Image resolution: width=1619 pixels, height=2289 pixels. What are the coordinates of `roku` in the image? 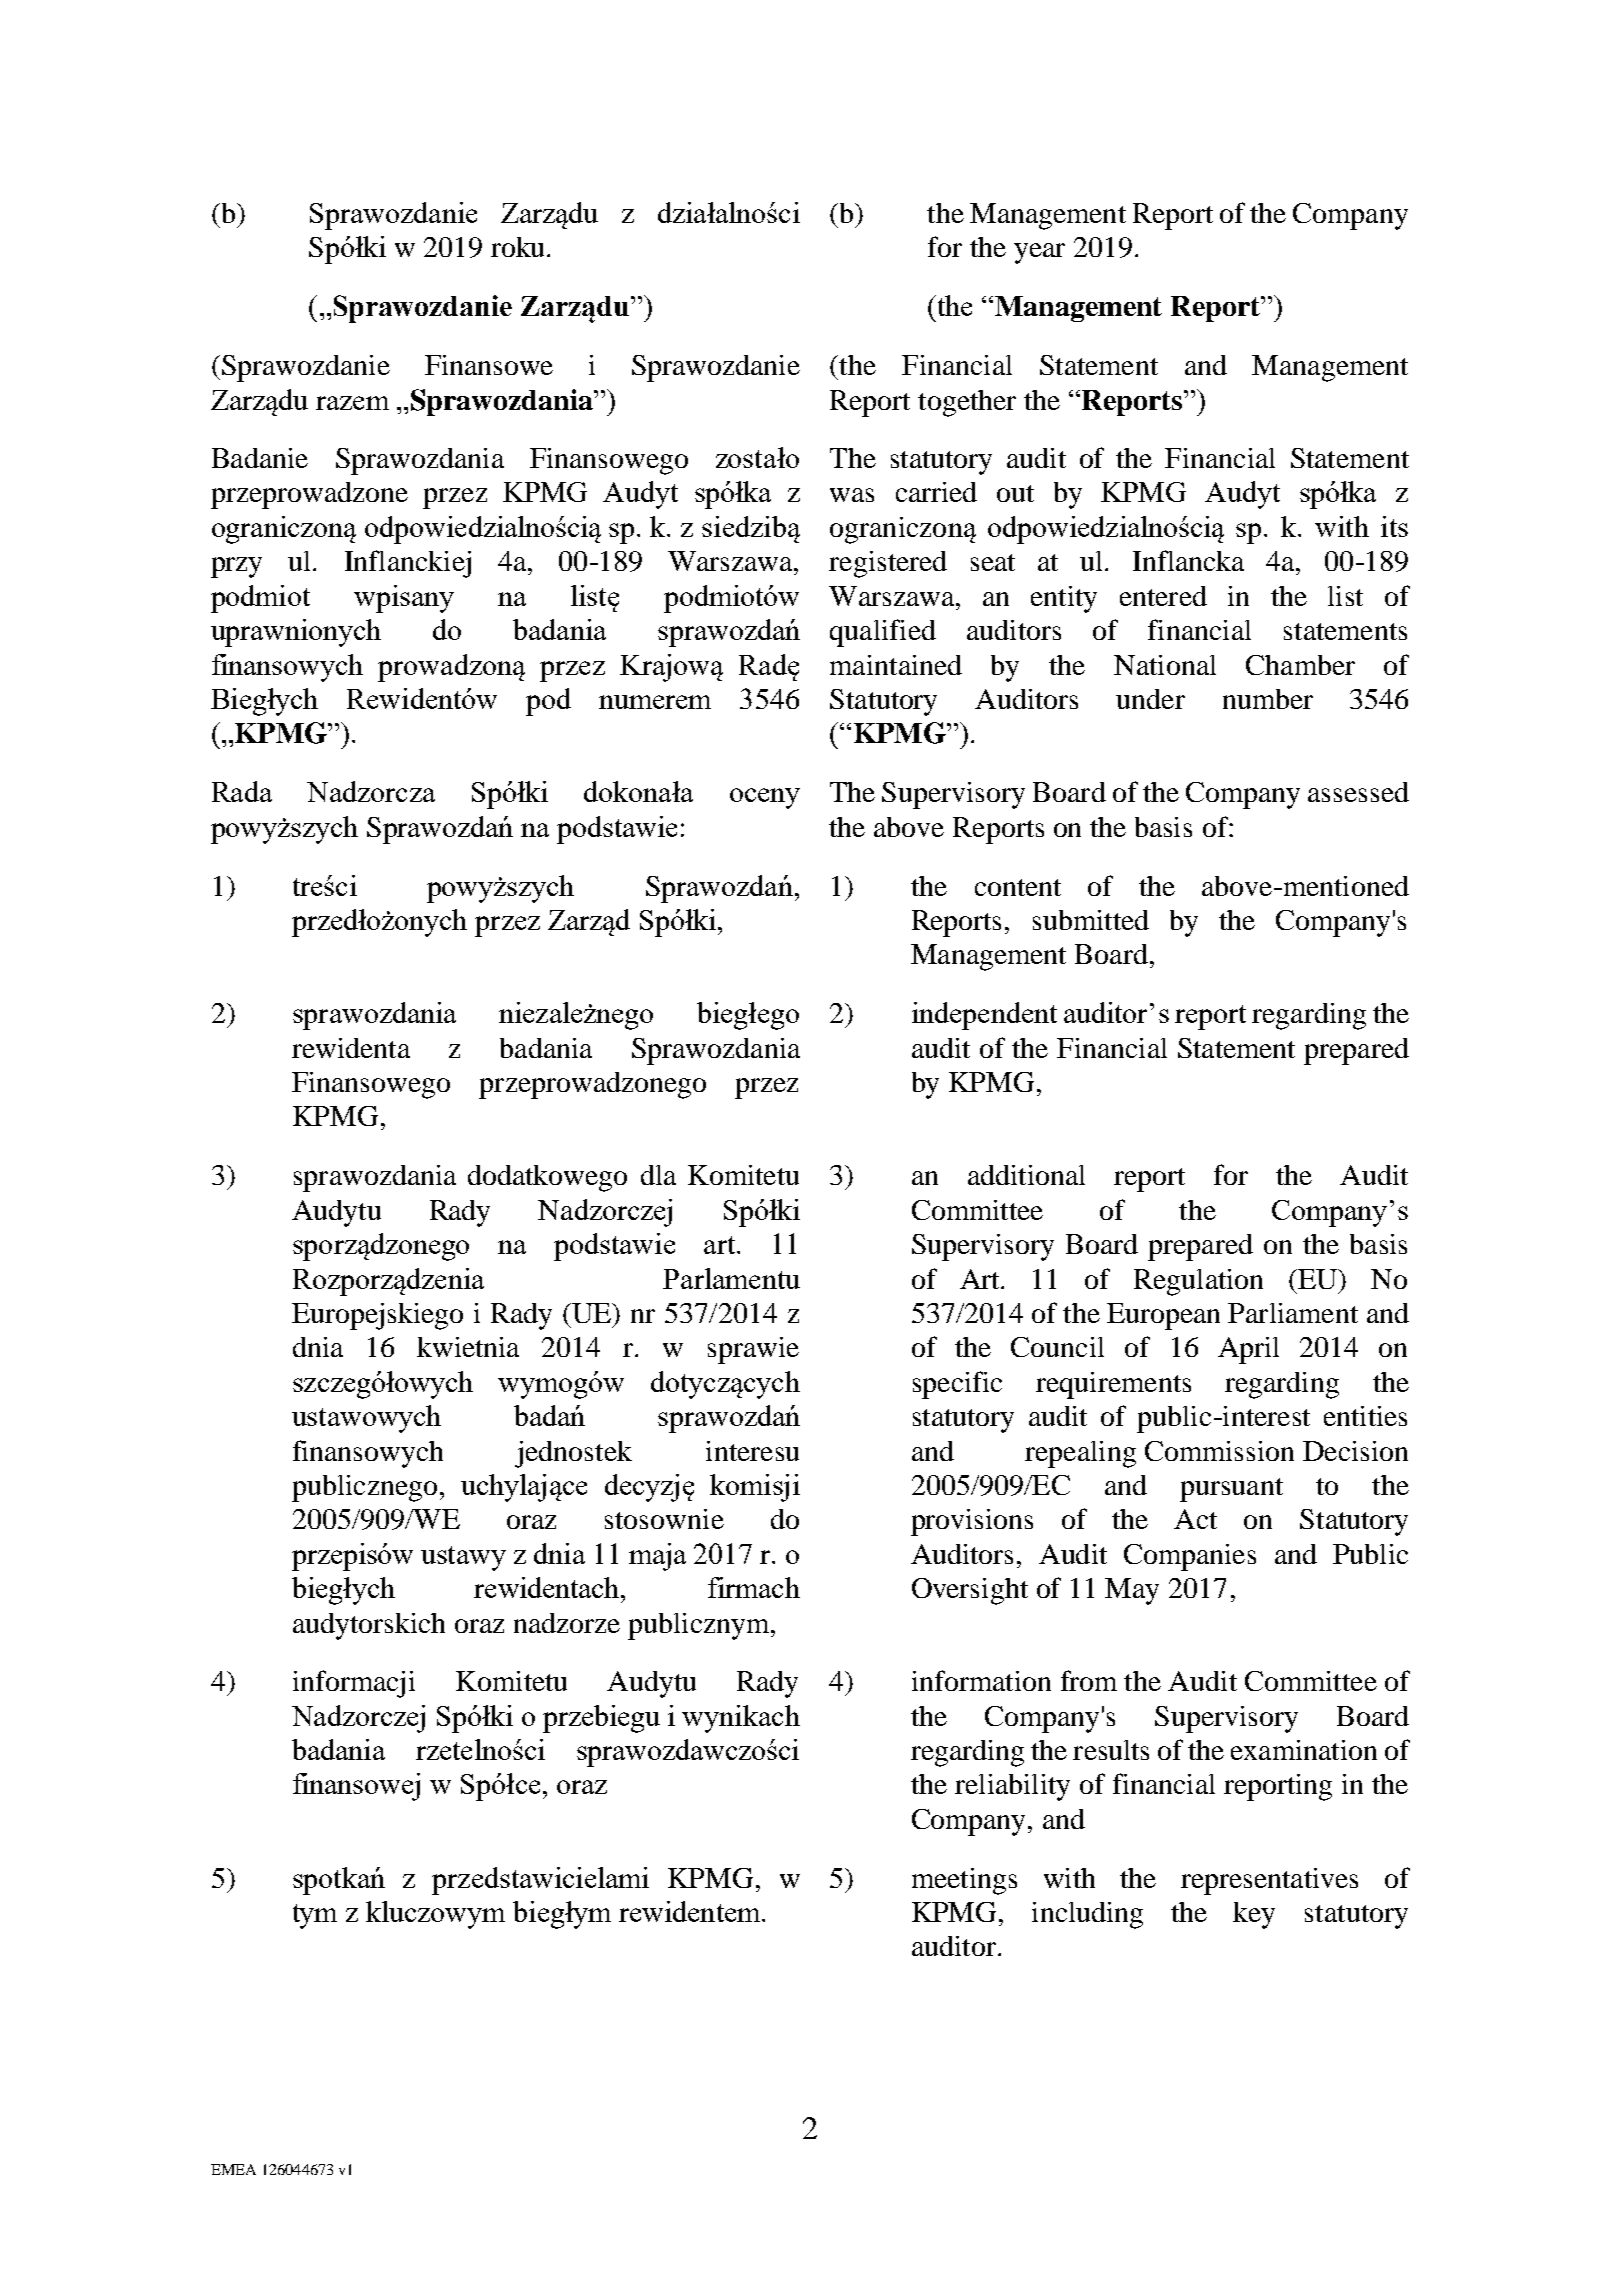 It's located at (517, 247).
